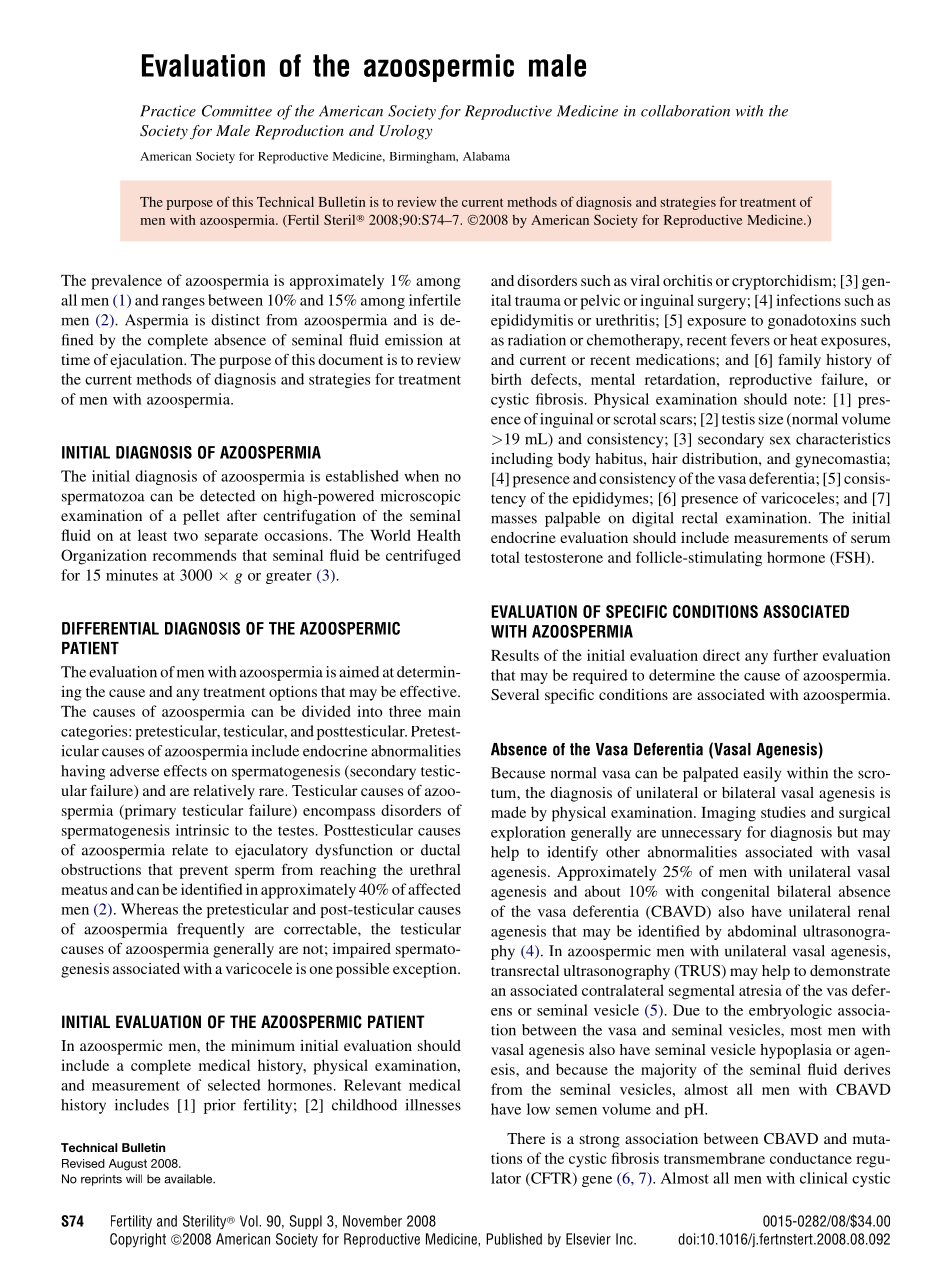 The width and height of the page is (952, 1280). Describe the element at coordinates (645, 280) in the page. I see `viral` at that location.
